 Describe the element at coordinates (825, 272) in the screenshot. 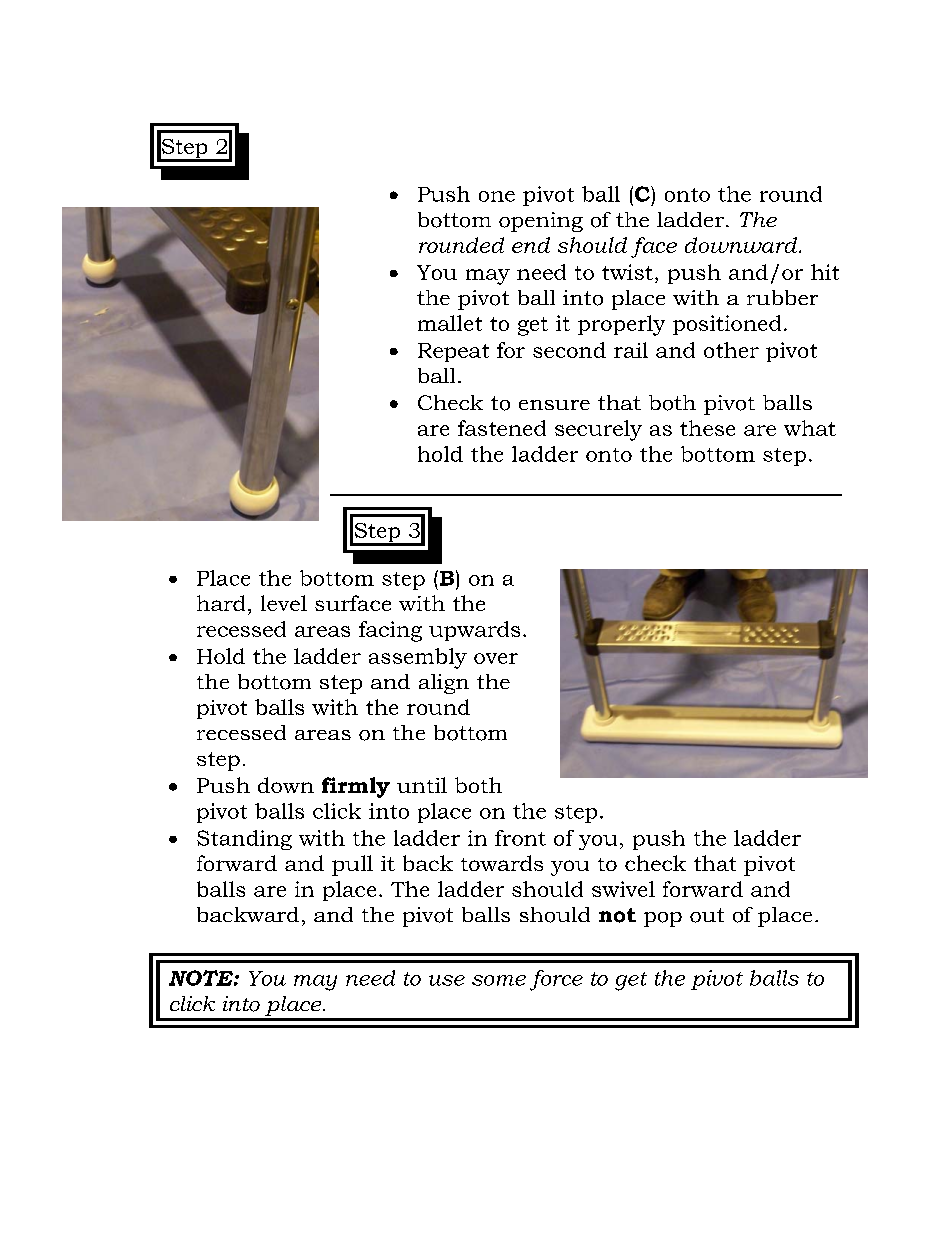

I see `hit` at that location.
